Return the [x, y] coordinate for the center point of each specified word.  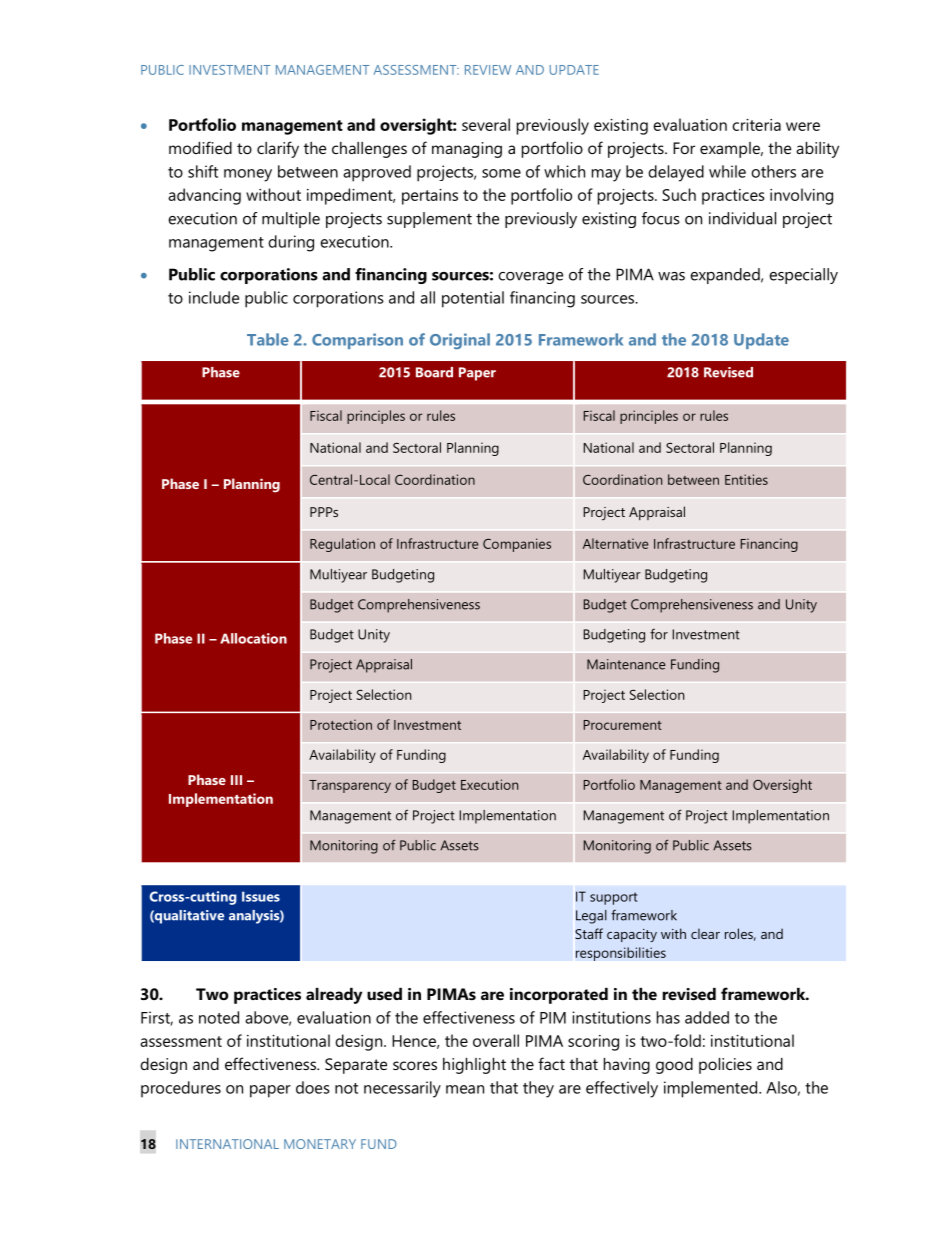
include [214, 297]
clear [705, 933]
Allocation [253, 638]
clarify [278, 149]
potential [473, 299]
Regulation [342, 545]
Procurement [623, 725]
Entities [746, 479]
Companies [517, 545]
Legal [591, 917]
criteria [756, 125]
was [671, 276]
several [486, 124]
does [313, 1087]
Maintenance [626, 664]
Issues [261, 896]
